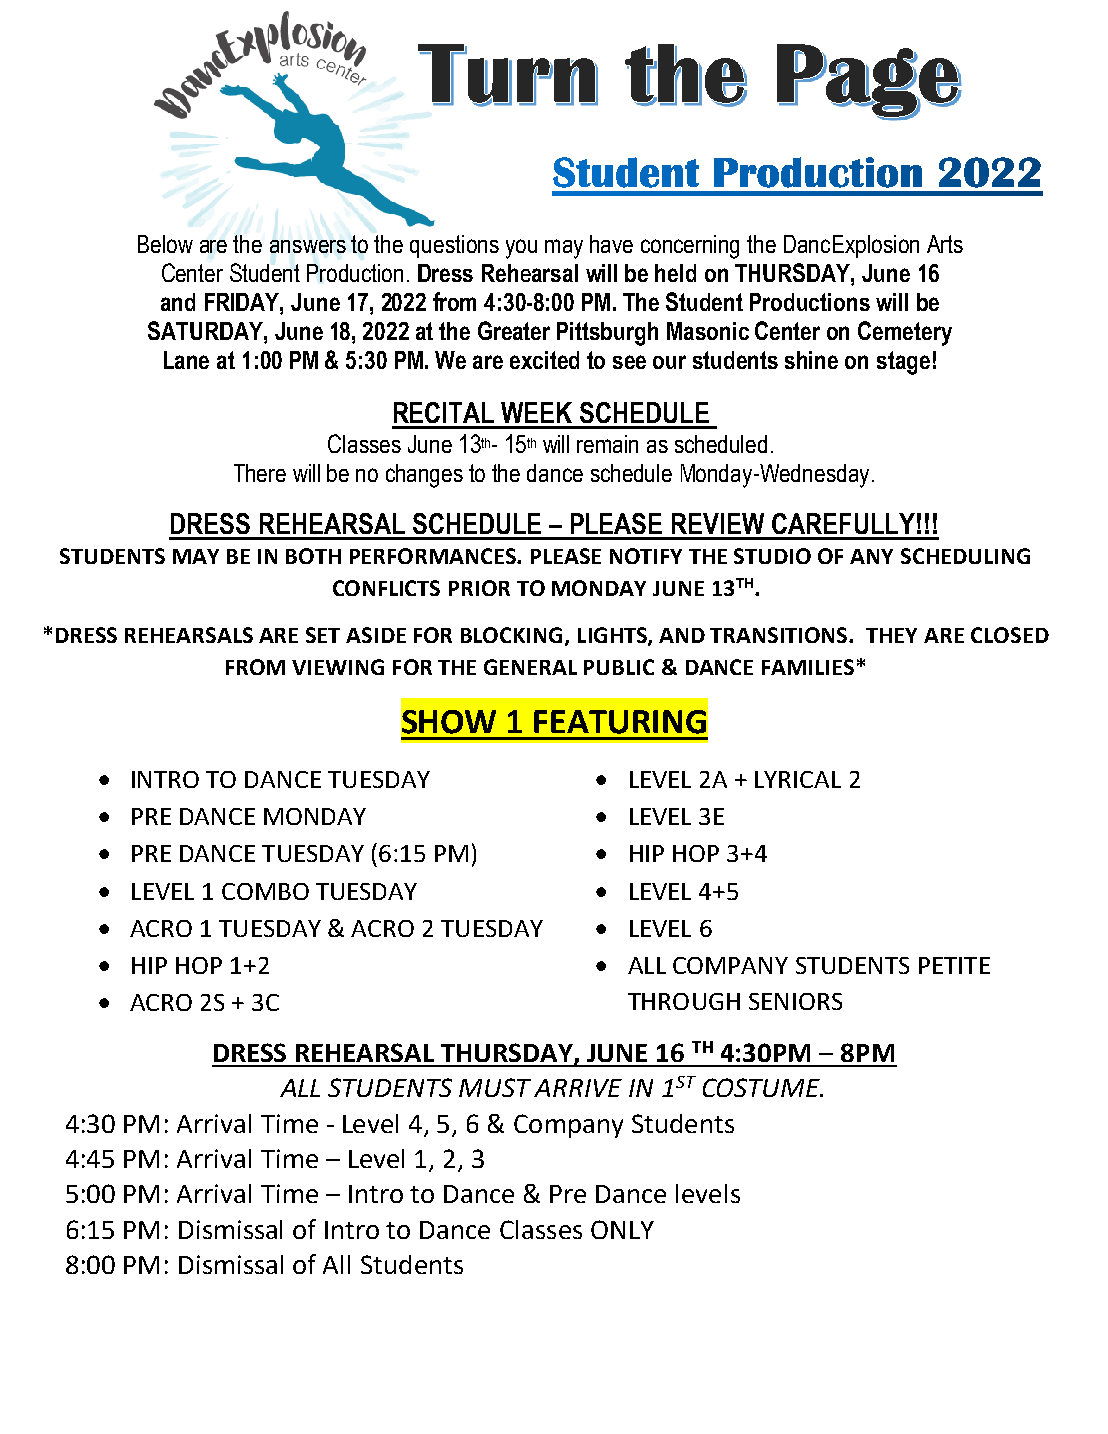 The width and height of the screenshot is (1108, 1434). I want to click on have, so click(611, 244).
